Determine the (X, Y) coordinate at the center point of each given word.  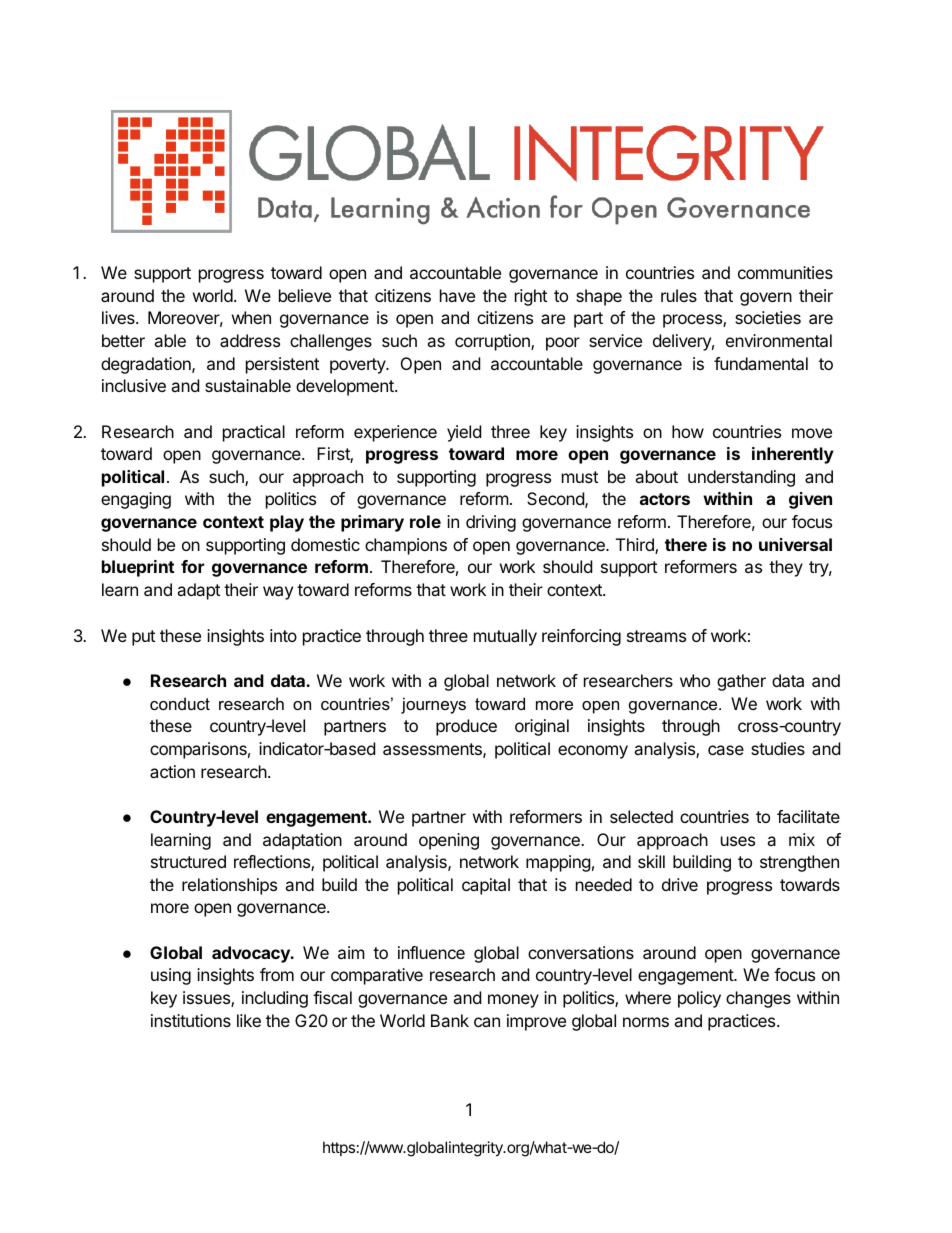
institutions (191, 1020)
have (457, 295)
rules (679, 295)
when (251, 317)
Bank (450, 1020)
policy (699, 999)
